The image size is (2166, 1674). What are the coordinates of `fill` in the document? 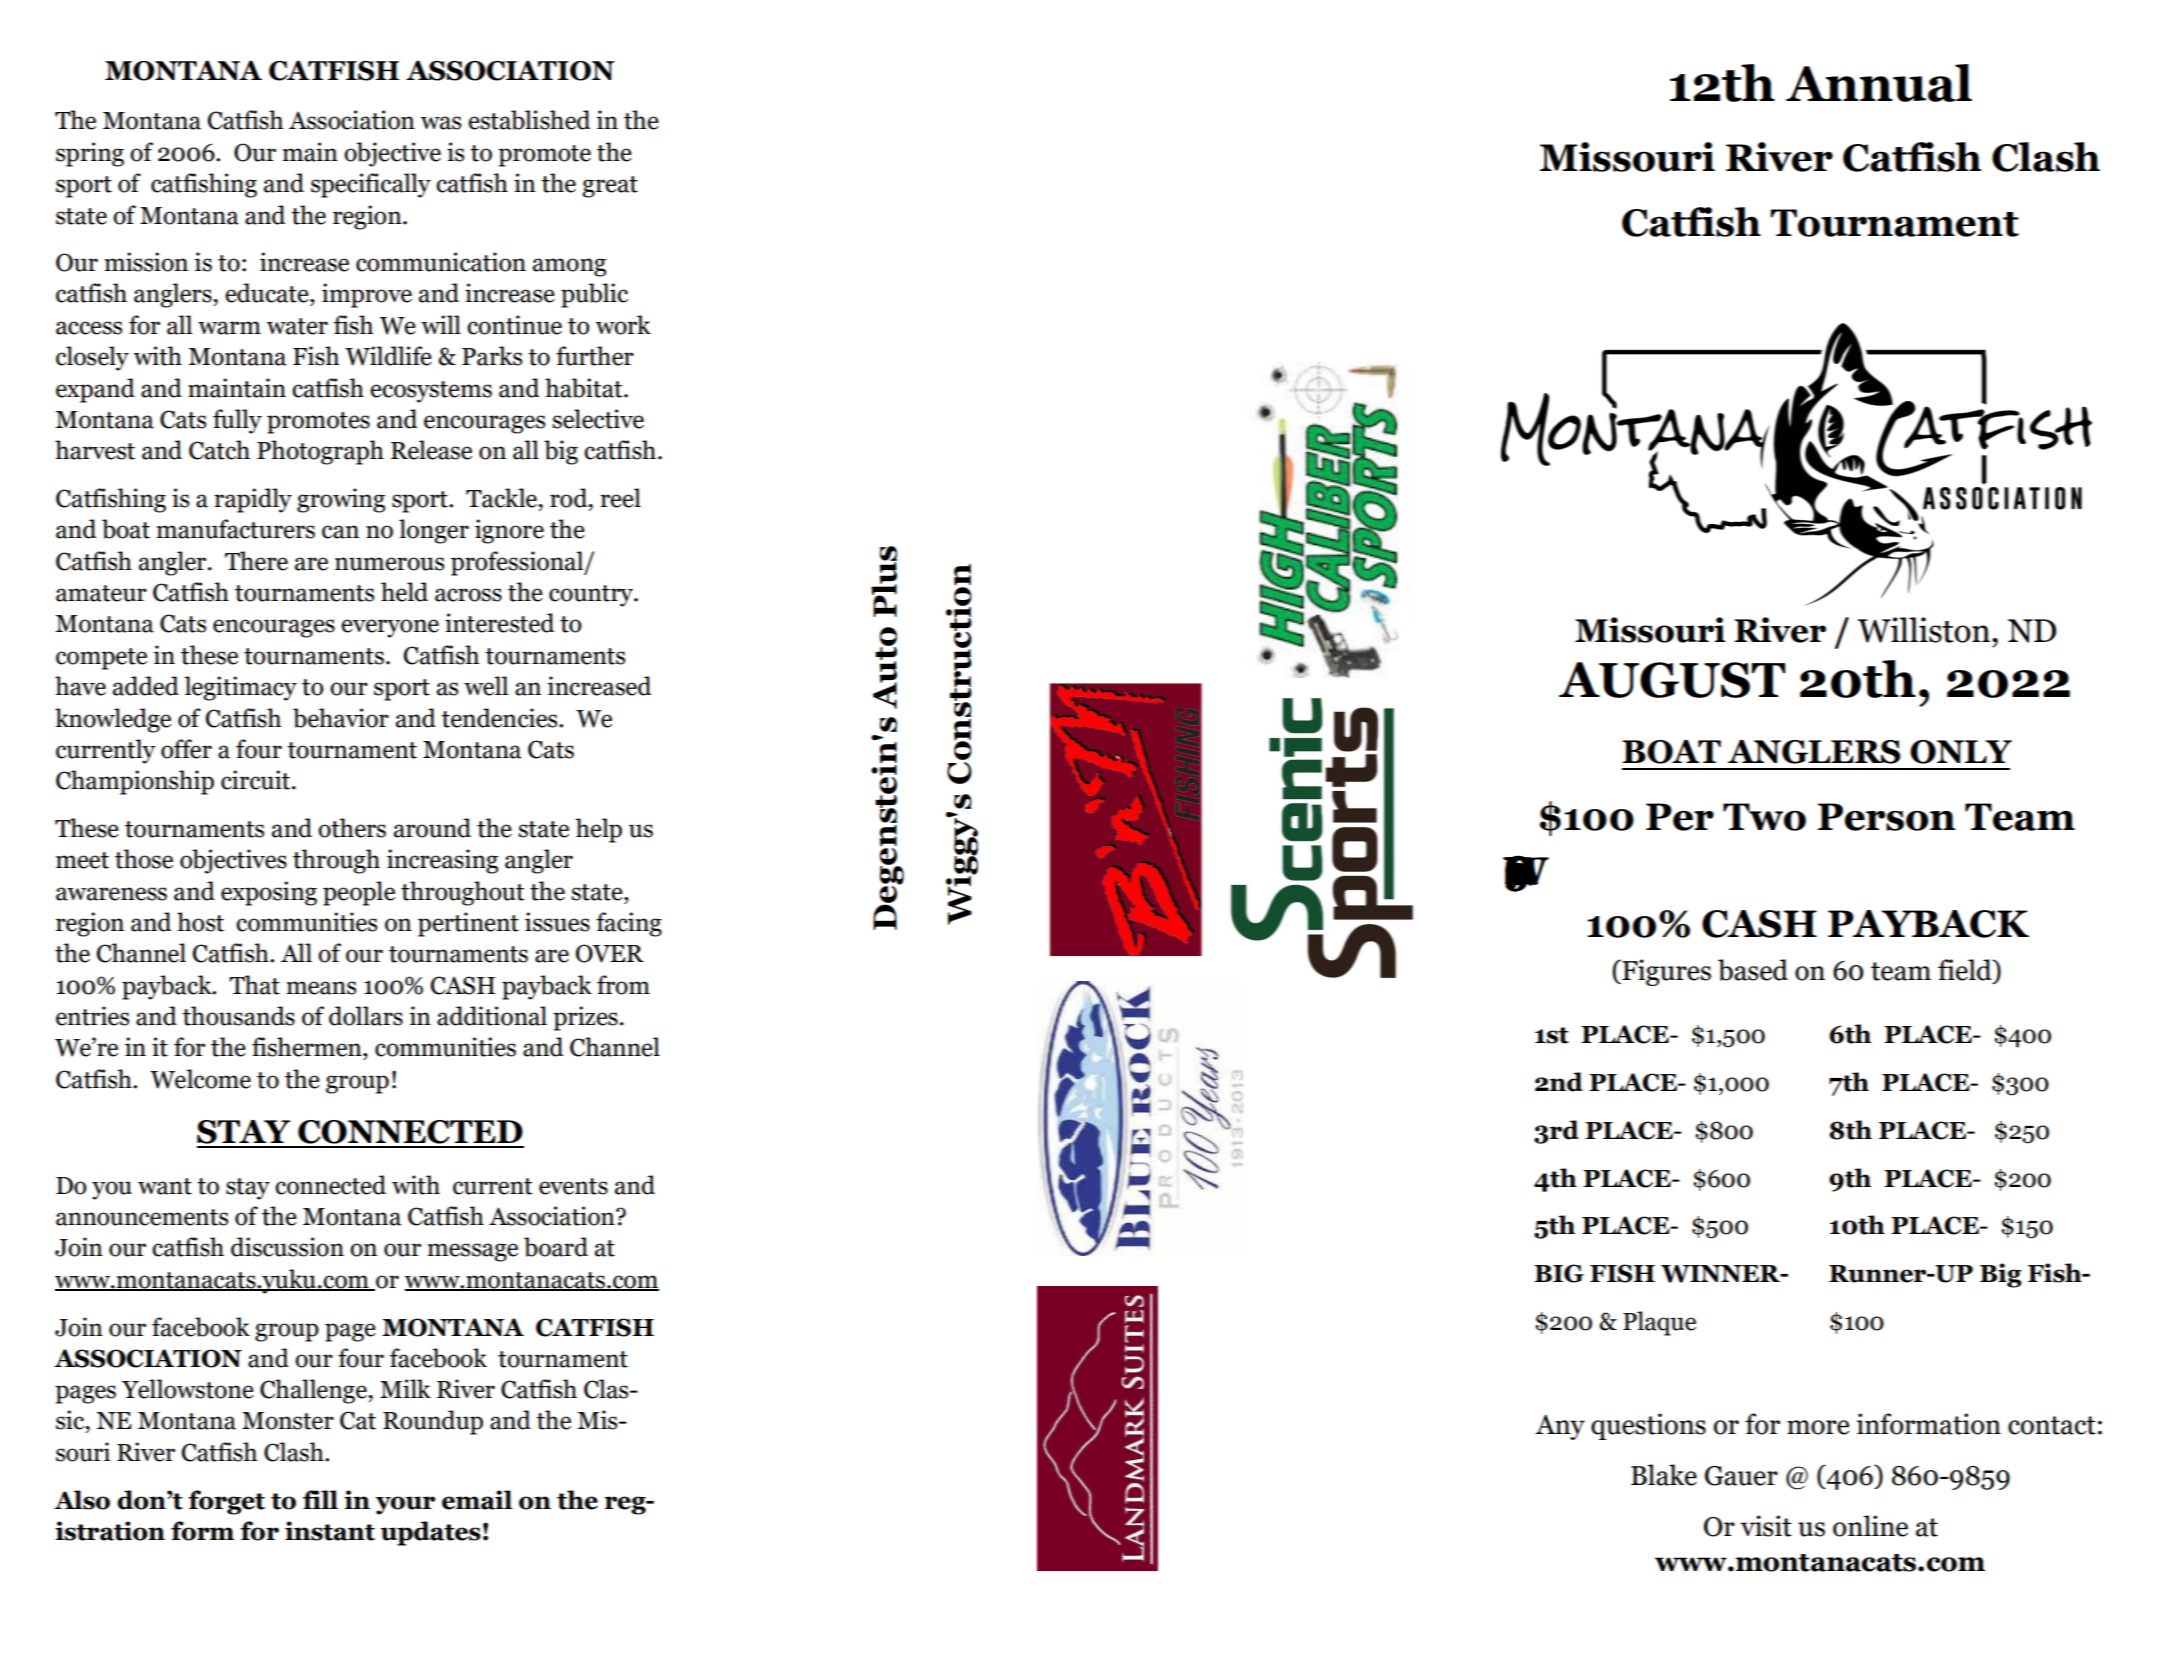 It's located at (320, 1499).
